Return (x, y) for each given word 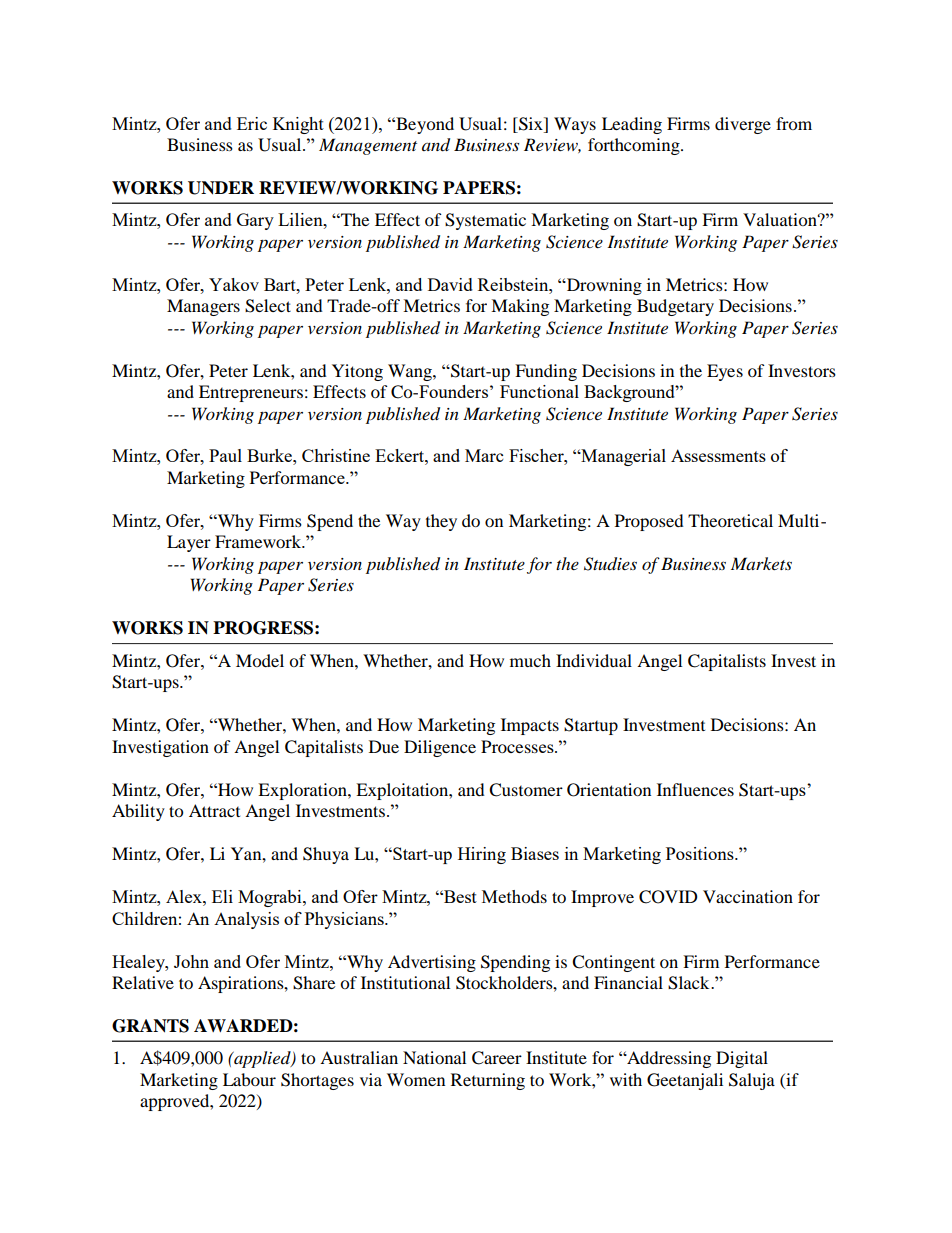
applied (262, 1059)
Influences (695, 789)
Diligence (440, 748)
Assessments (718, 455)
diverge (743, 125)
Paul (225, 455)
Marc (484, 455)
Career (497, 1058)
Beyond (424, 125)
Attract (214, 810)
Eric (252, 123)
